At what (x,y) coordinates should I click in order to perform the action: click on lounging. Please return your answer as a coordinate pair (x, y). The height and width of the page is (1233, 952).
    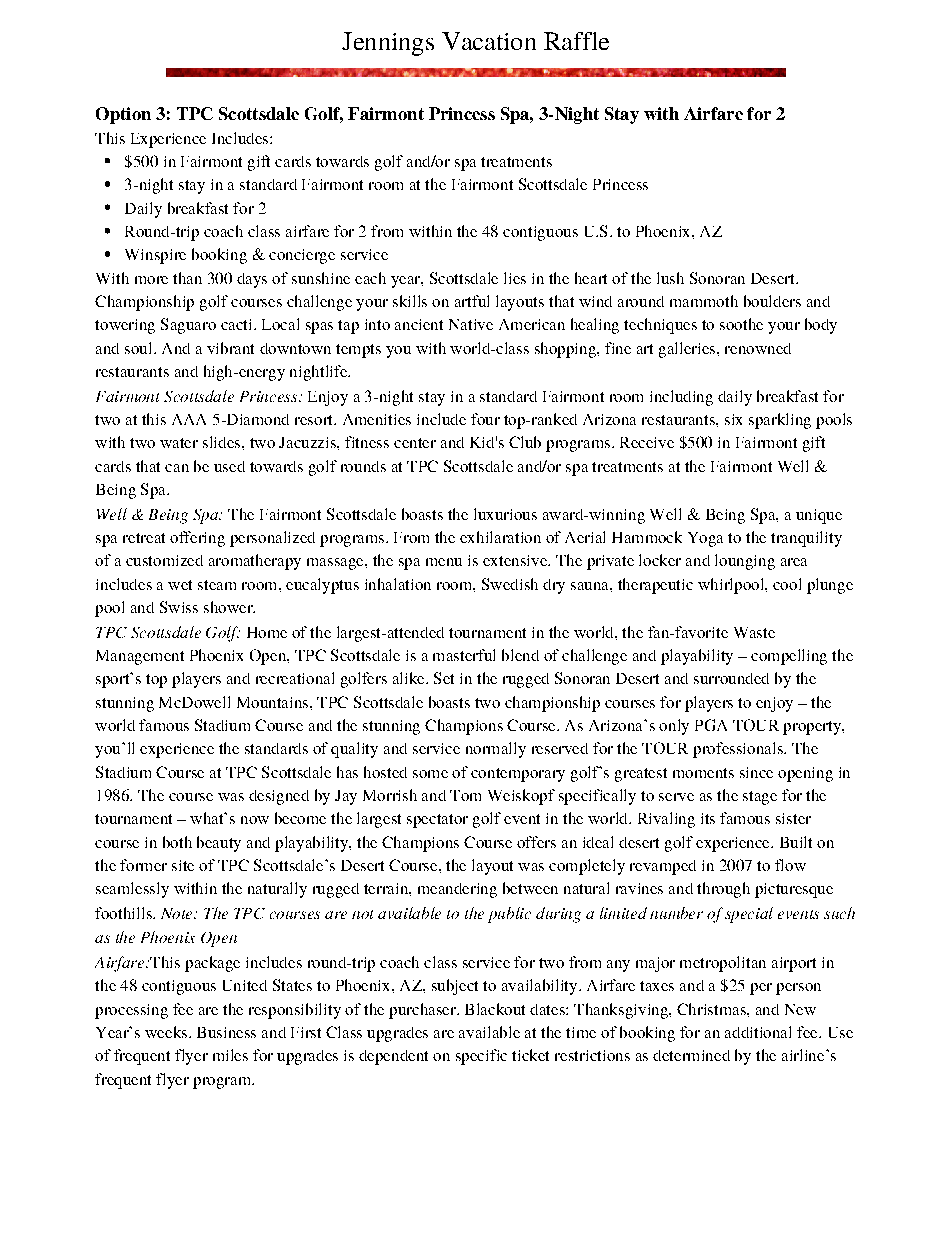
    Looking at the image, I should click on (745, 562).
